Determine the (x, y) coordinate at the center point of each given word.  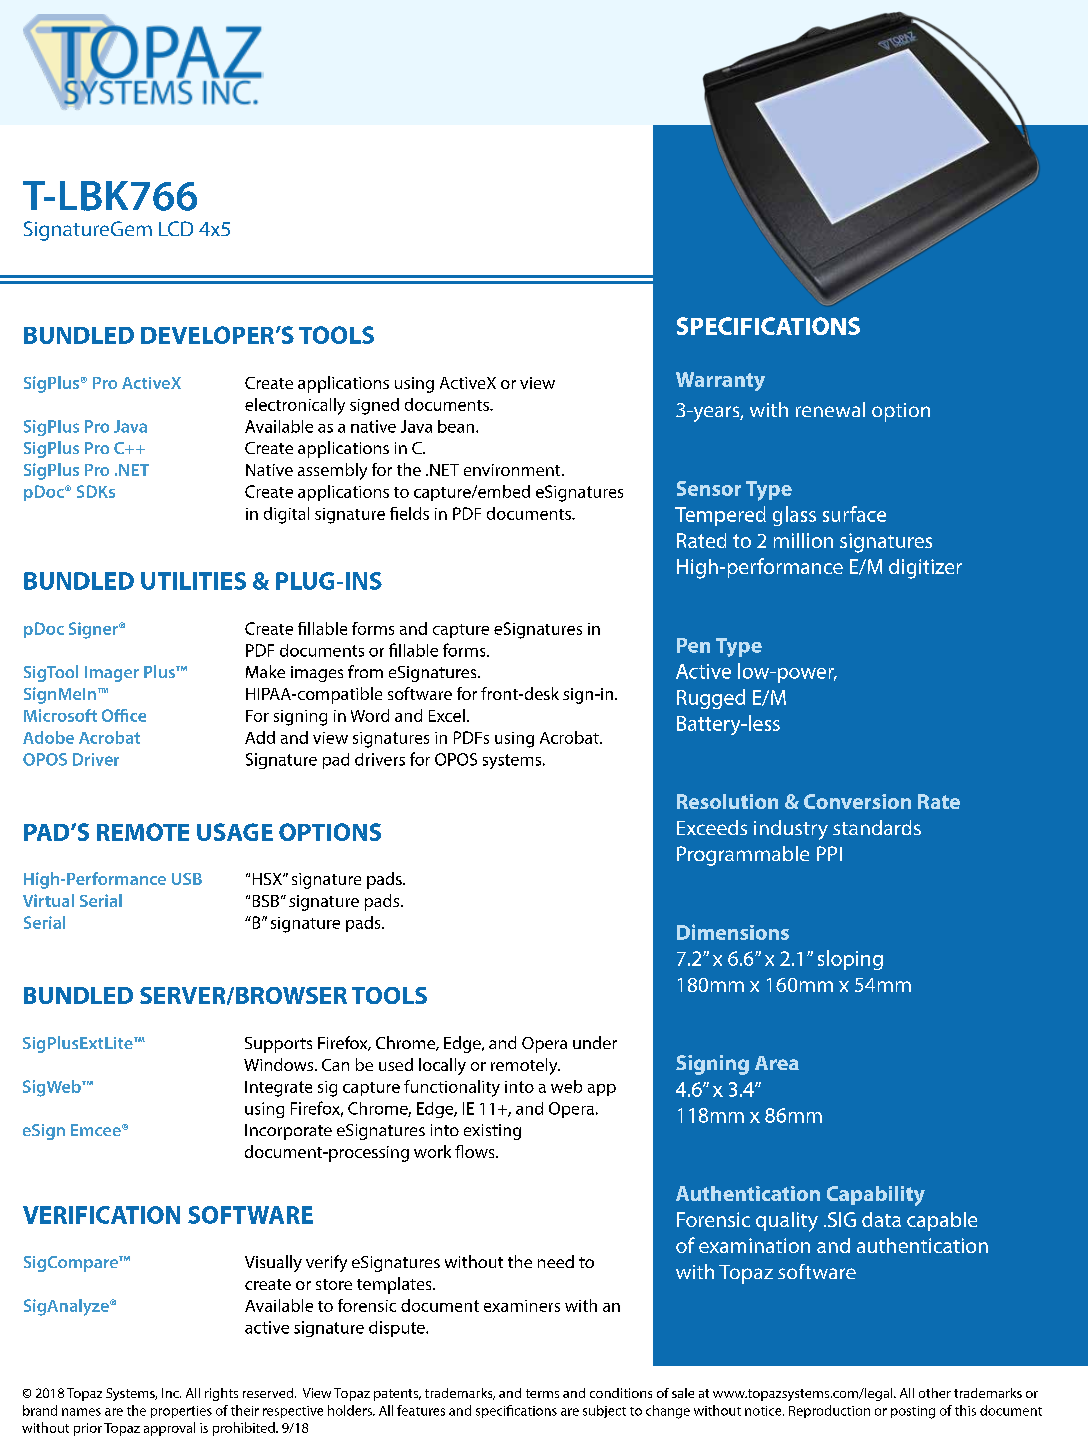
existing (492, 1132)
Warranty (720, 381)
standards (877, 827)
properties (181, 1412)
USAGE (235, 832)
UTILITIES (193, 581)
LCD (176, 228)
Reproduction (829, 1411)
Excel (447, 715)
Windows (280, 1064)
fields (409, 513)
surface (854, 514)
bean (456, 426)
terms (542, 1393)
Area (777, 1063)
